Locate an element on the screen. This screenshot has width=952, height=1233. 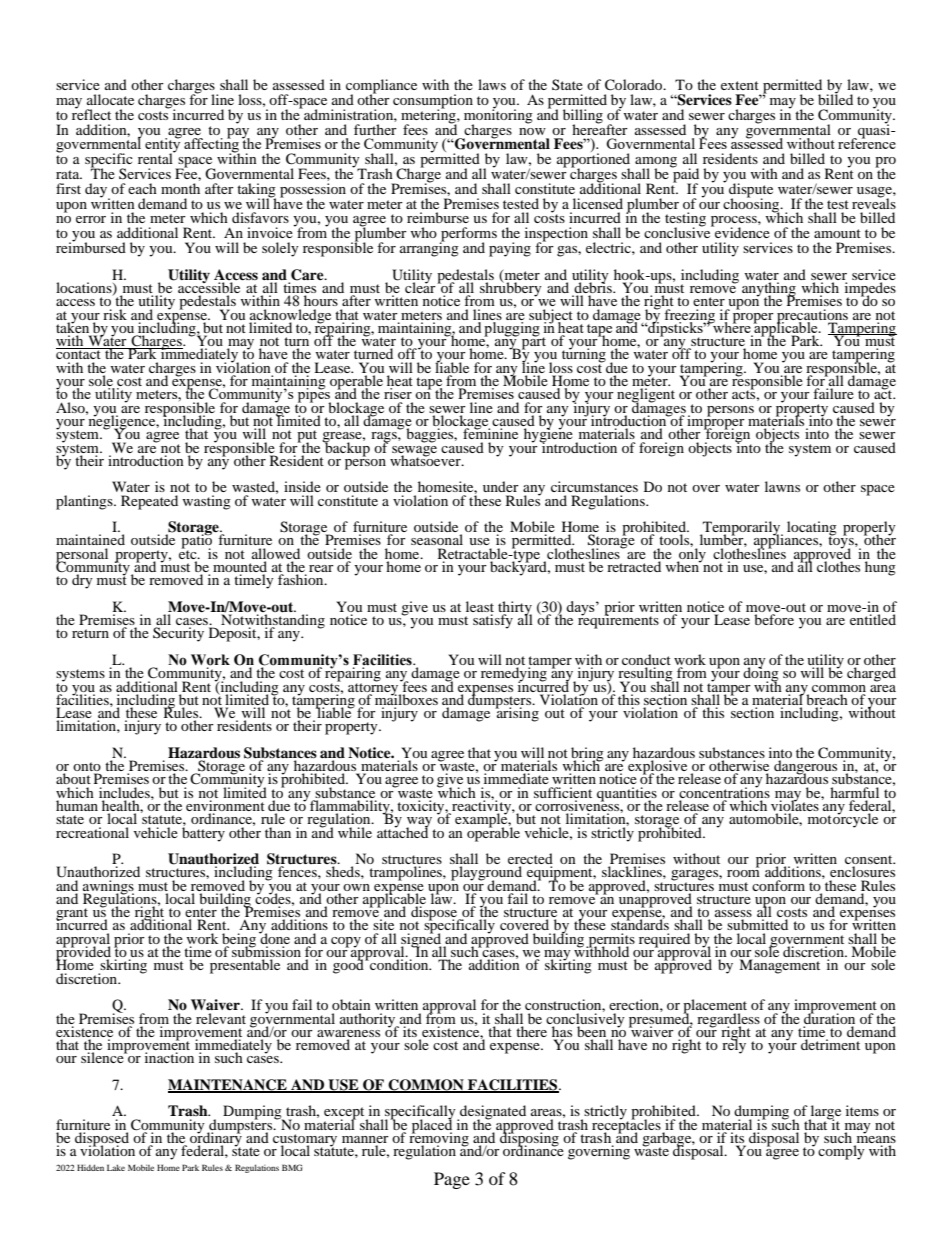
under is located at coordinates (501, 486).
